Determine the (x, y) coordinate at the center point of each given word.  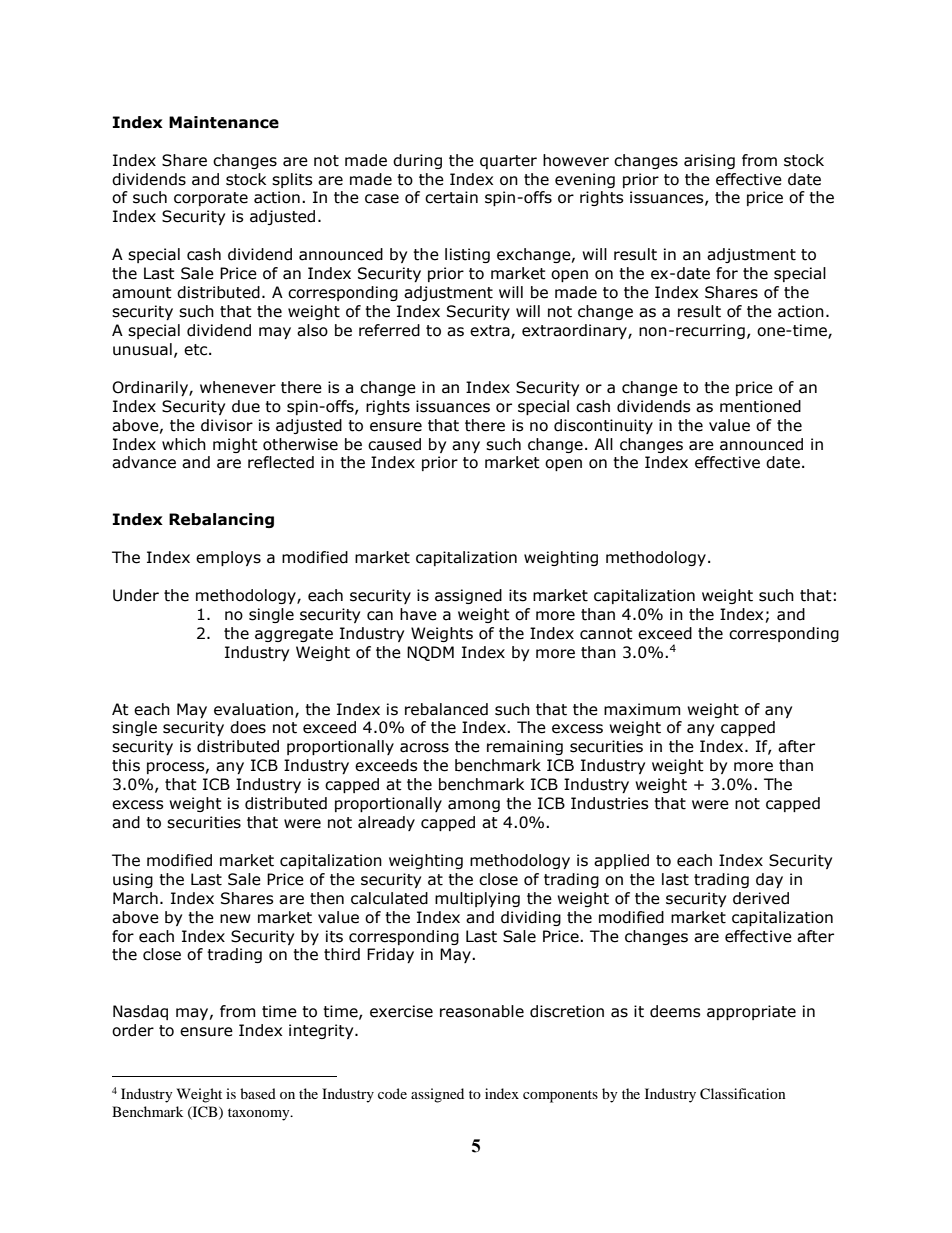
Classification (743, 1094)
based (258, 1093)
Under (136, 595)
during (417, 161)
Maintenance (224, 122)
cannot (606, 634)
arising (709, 161)
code (392, 1093)
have (418, 614)
